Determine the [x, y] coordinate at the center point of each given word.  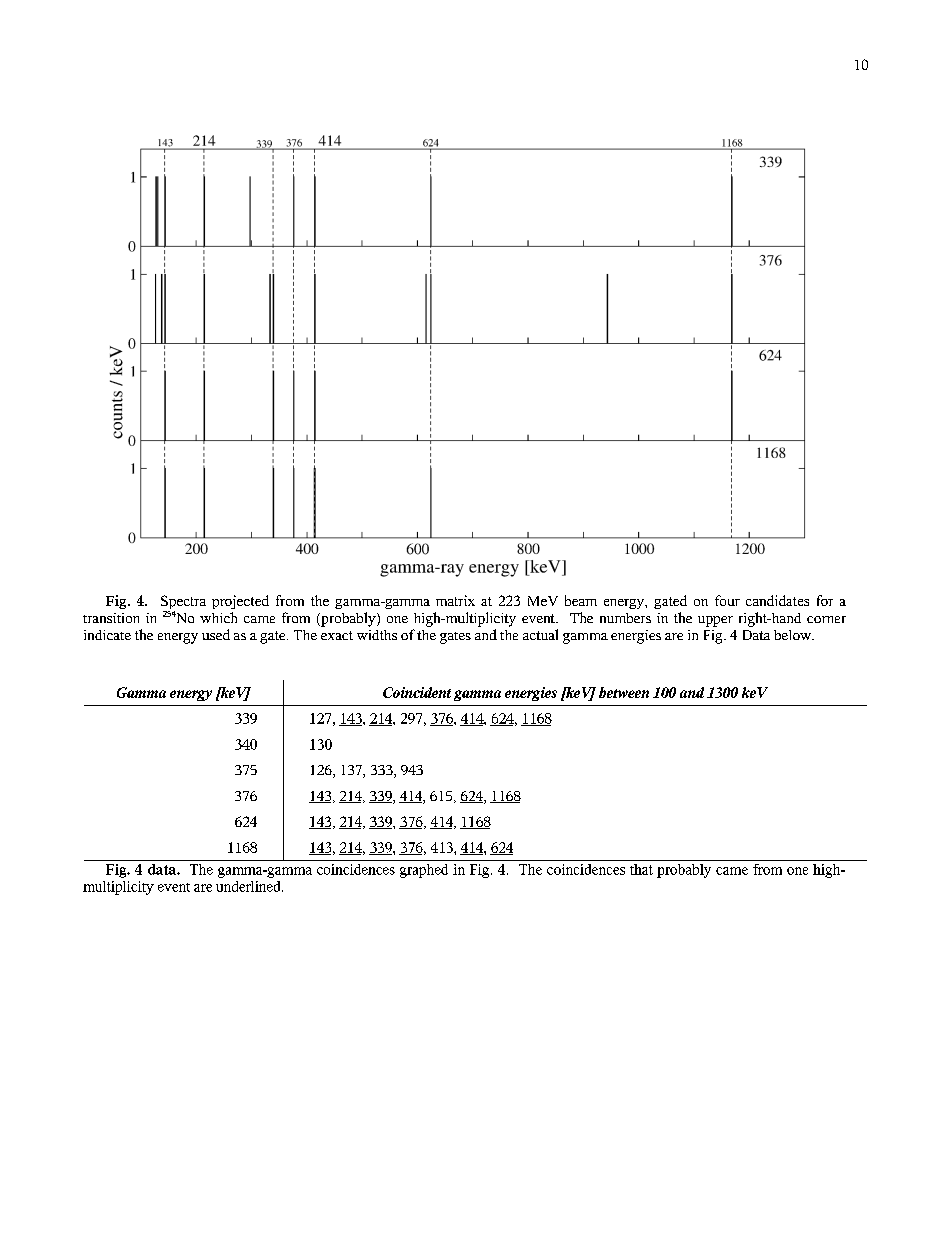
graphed [424, 871]
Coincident [417, 692]
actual [540, 634]
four [727, 600]
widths [377, 635]
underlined [249, 886]
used [216, 634]
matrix [455, 600]
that [641, 869]
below [794, 635]
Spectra [183, 603]
